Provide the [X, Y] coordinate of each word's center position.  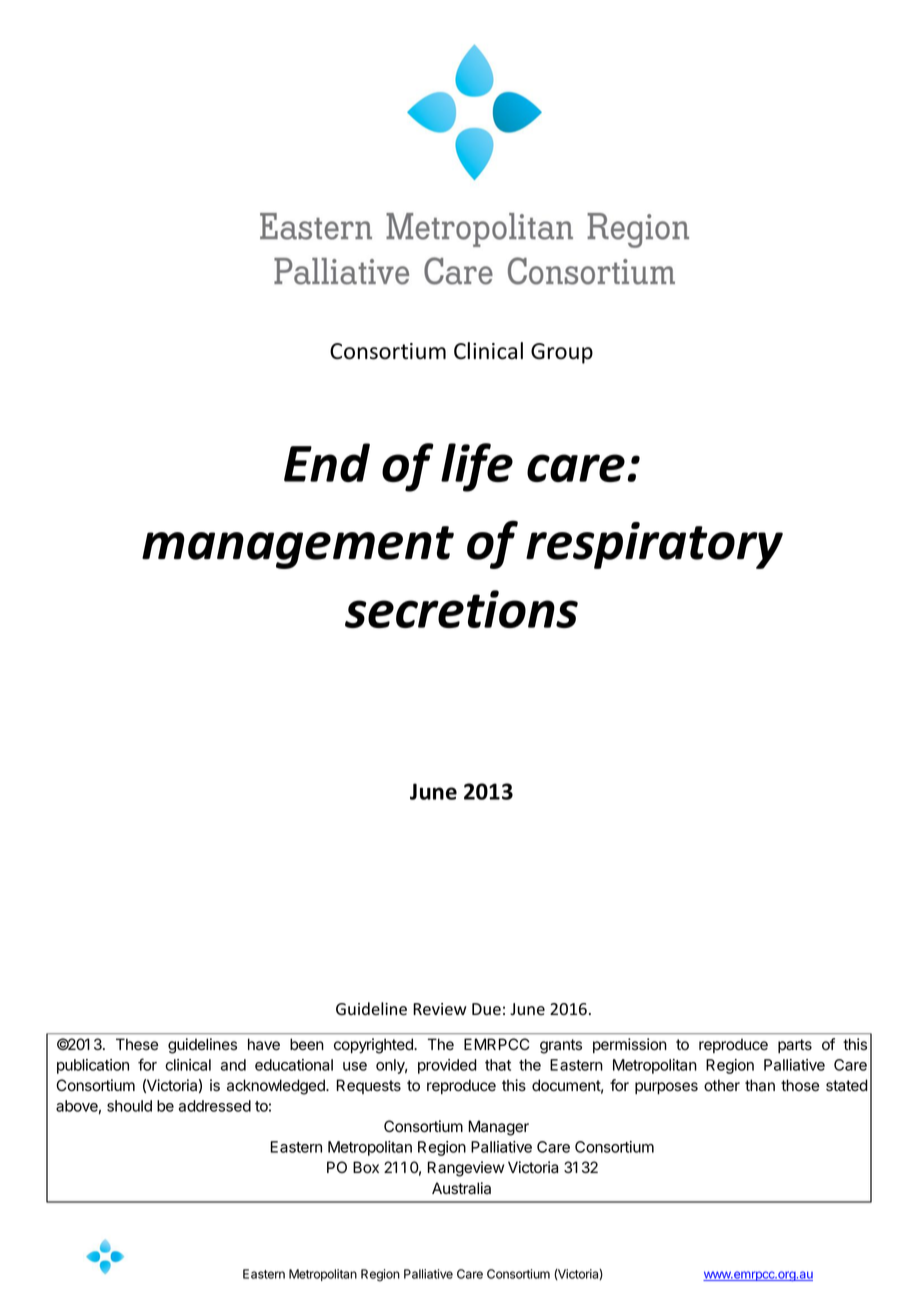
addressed [215, 1106]
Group [562, 353]
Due [486, 1009]
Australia [461, 1188]
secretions [461, 609]
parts [795, 1046]
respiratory [654, 545]
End [327, 462]
